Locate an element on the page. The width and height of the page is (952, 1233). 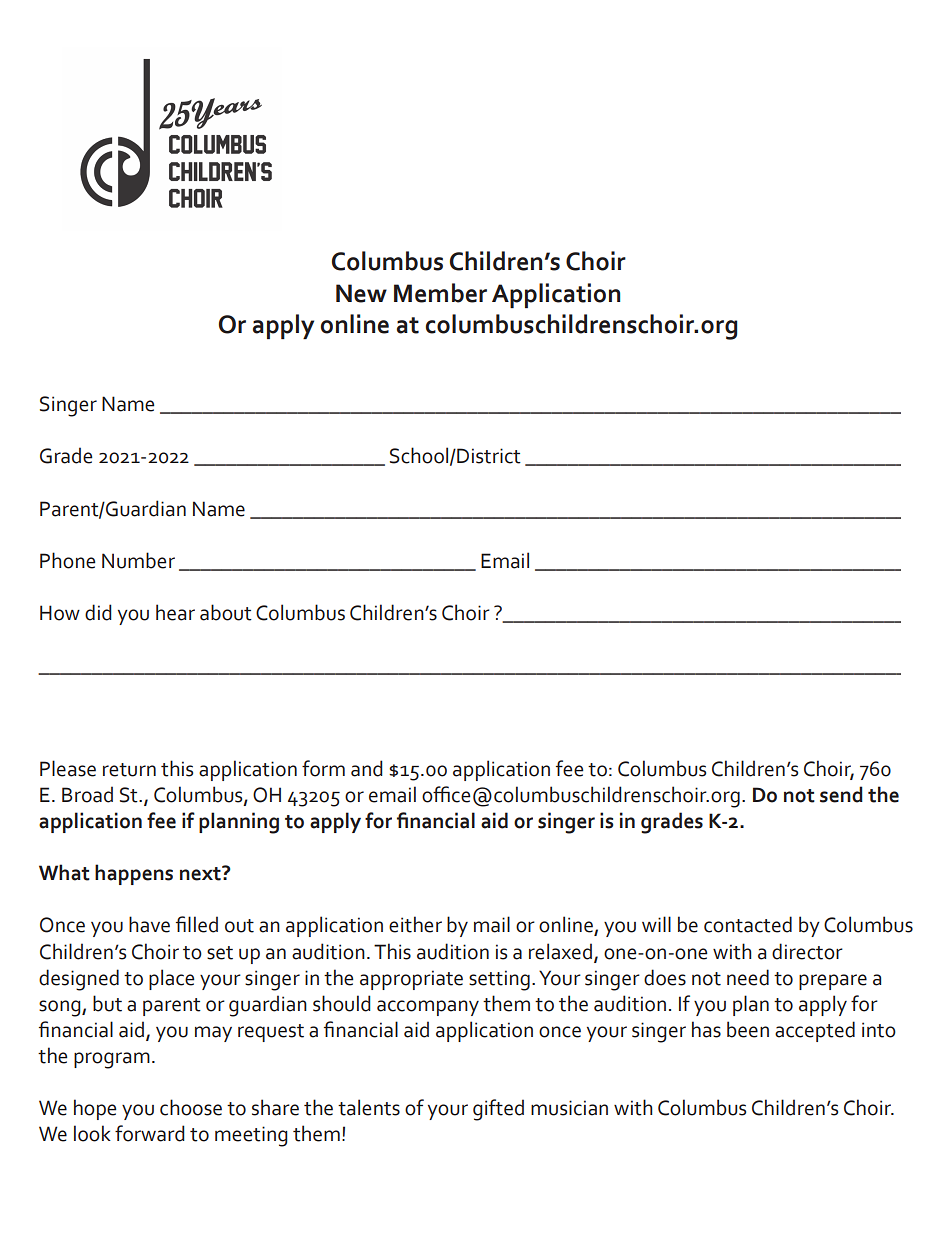
New is located at coordinates (361, 293).
